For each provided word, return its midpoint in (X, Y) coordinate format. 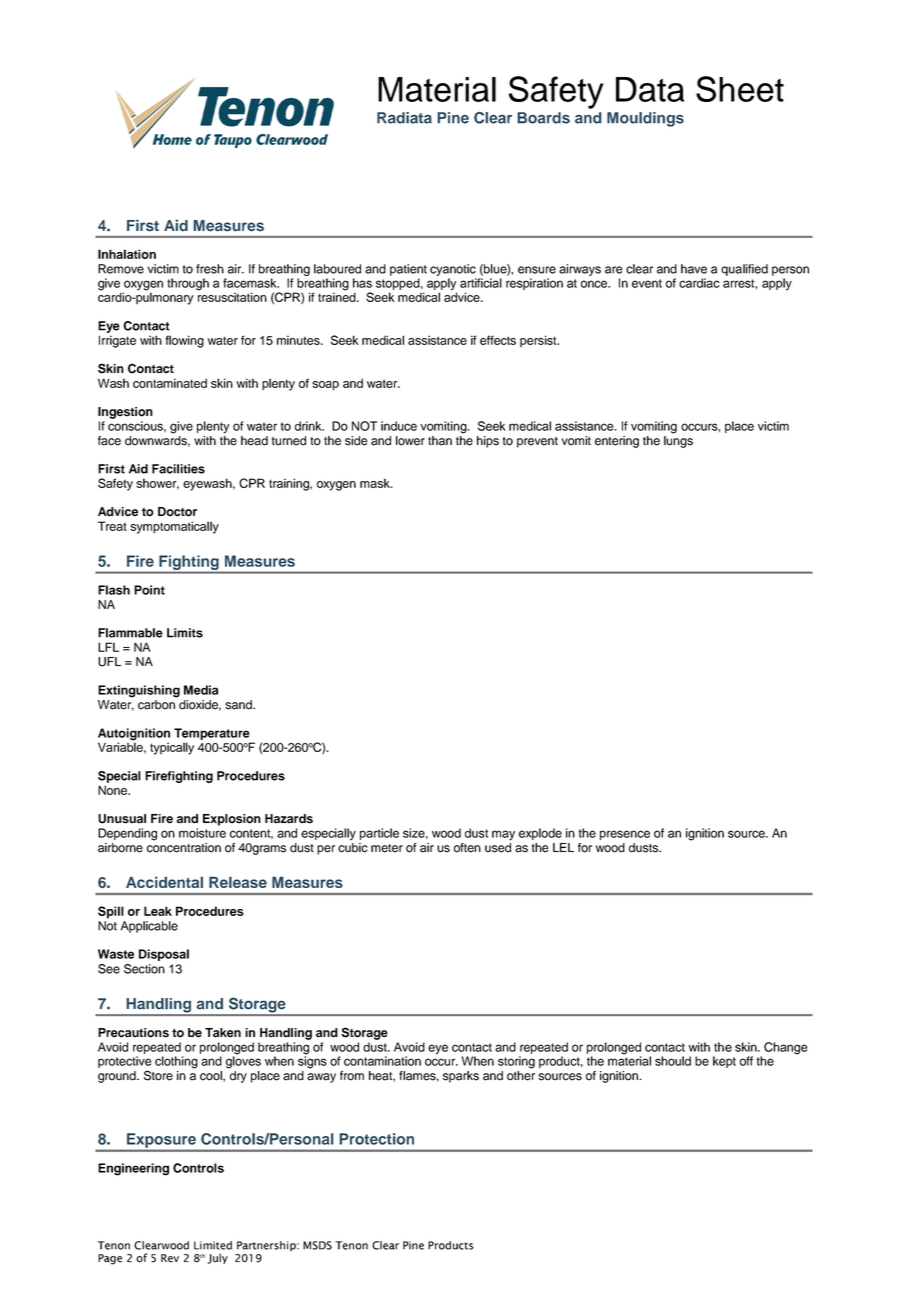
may (503, 835)
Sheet (740, 89)
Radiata (404, 118)
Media (201, 690)
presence (625, 835)
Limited (213, 1245)
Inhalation (127, 254)
